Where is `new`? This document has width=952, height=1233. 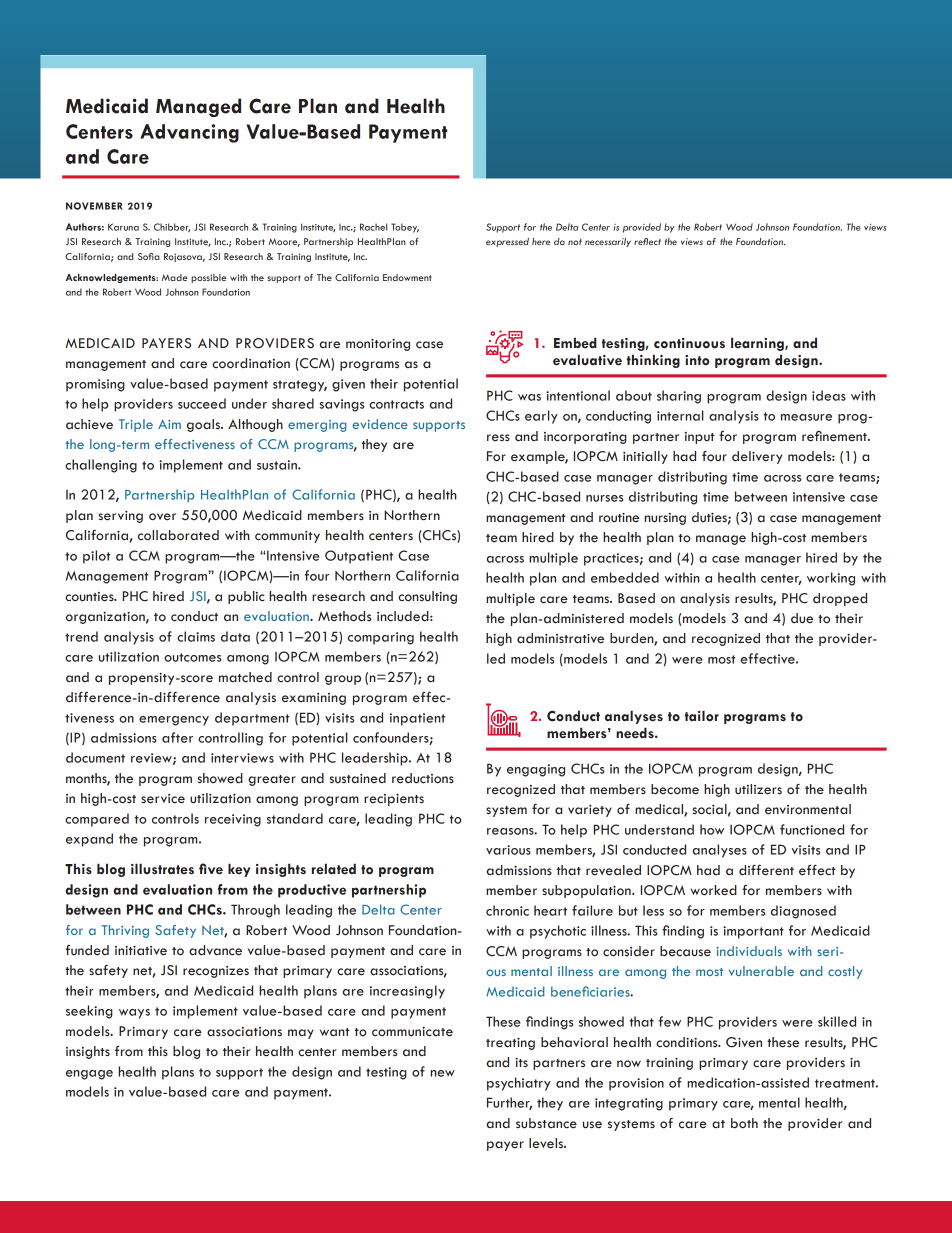
new is located at coordinates (443, 1073).
